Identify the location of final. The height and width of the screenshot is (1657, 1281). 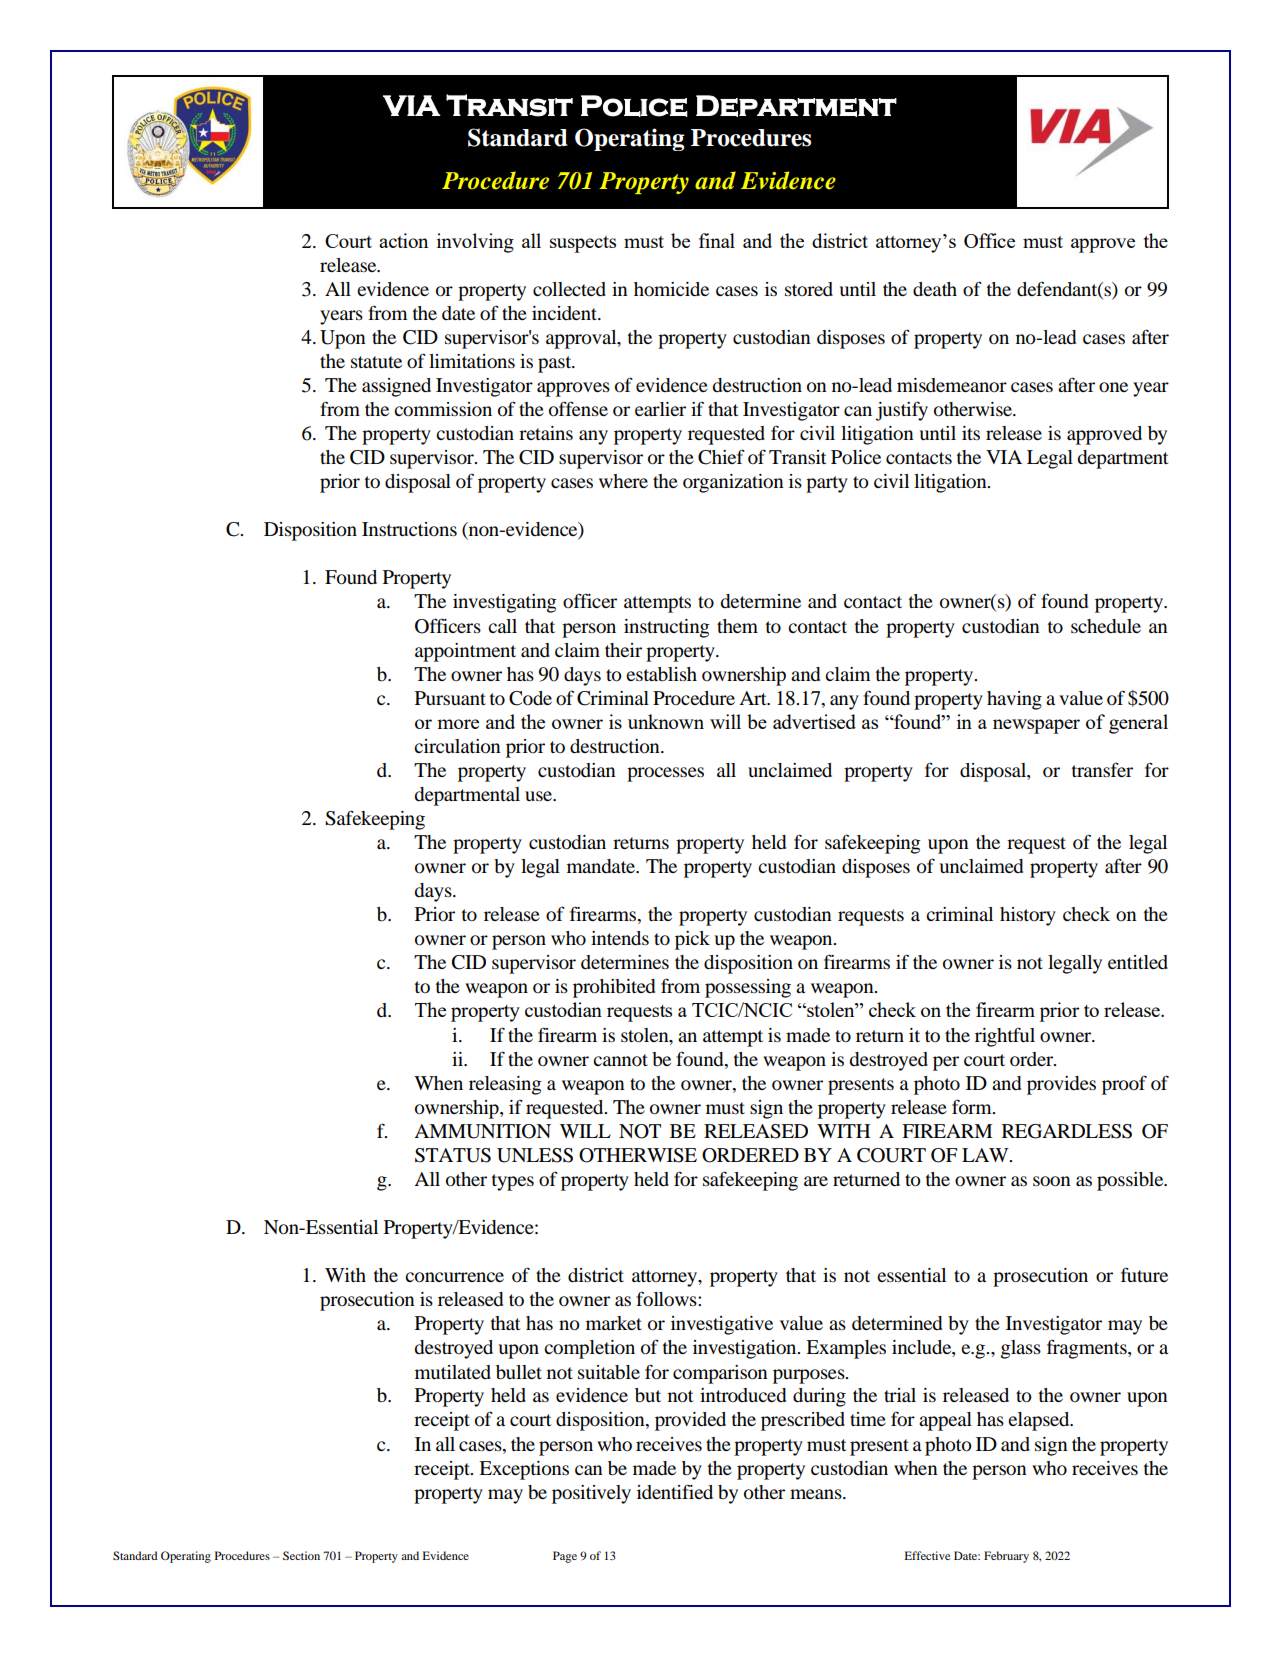
(717, 240).
